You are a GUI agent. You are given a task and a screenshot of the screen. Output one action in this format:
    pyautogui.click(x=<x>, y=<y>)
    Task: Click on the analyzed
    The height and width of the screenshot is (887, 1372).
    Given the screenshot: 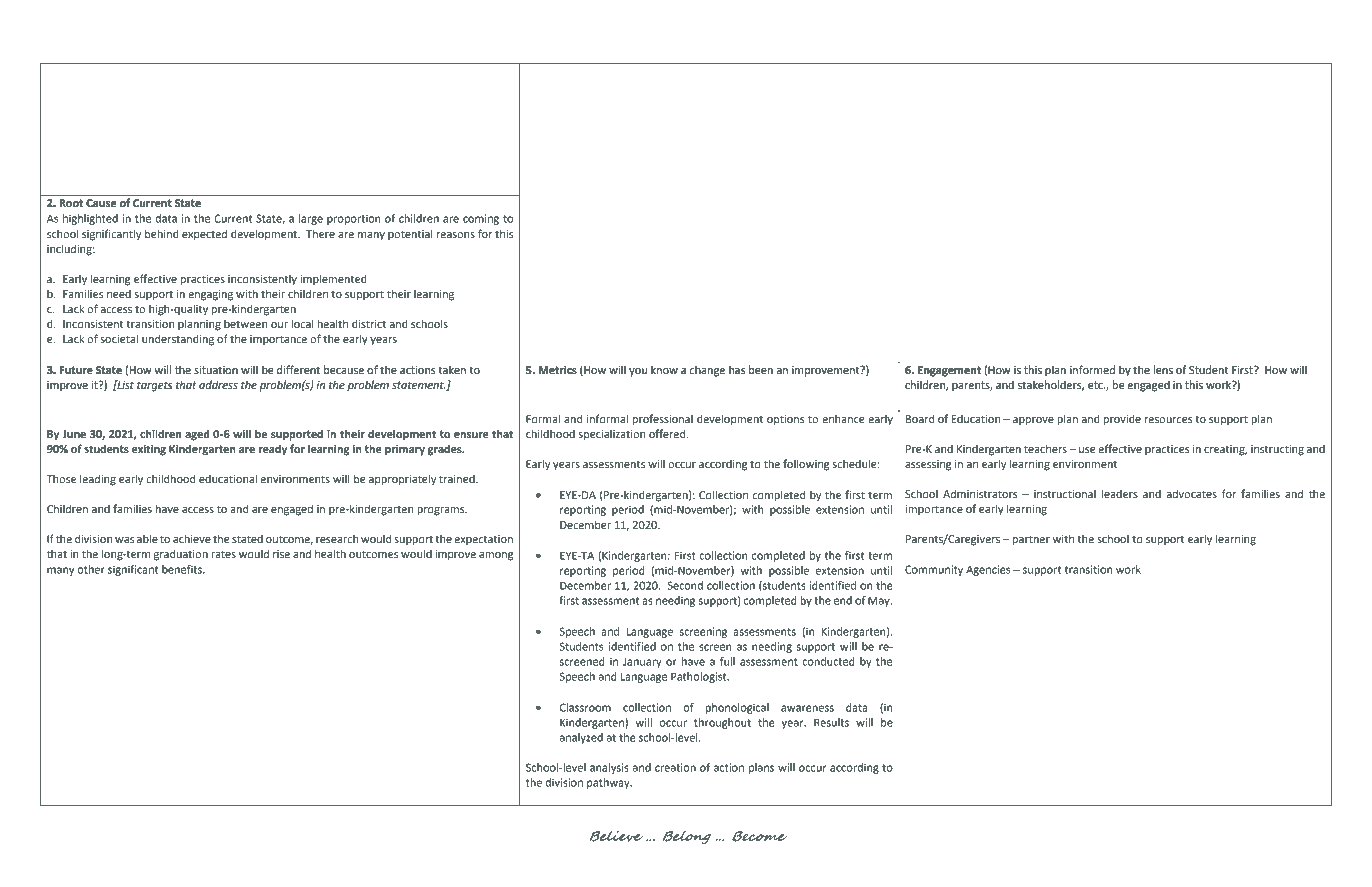 What is the action you would take?
    pyautogui.click(x=581, y=738)
